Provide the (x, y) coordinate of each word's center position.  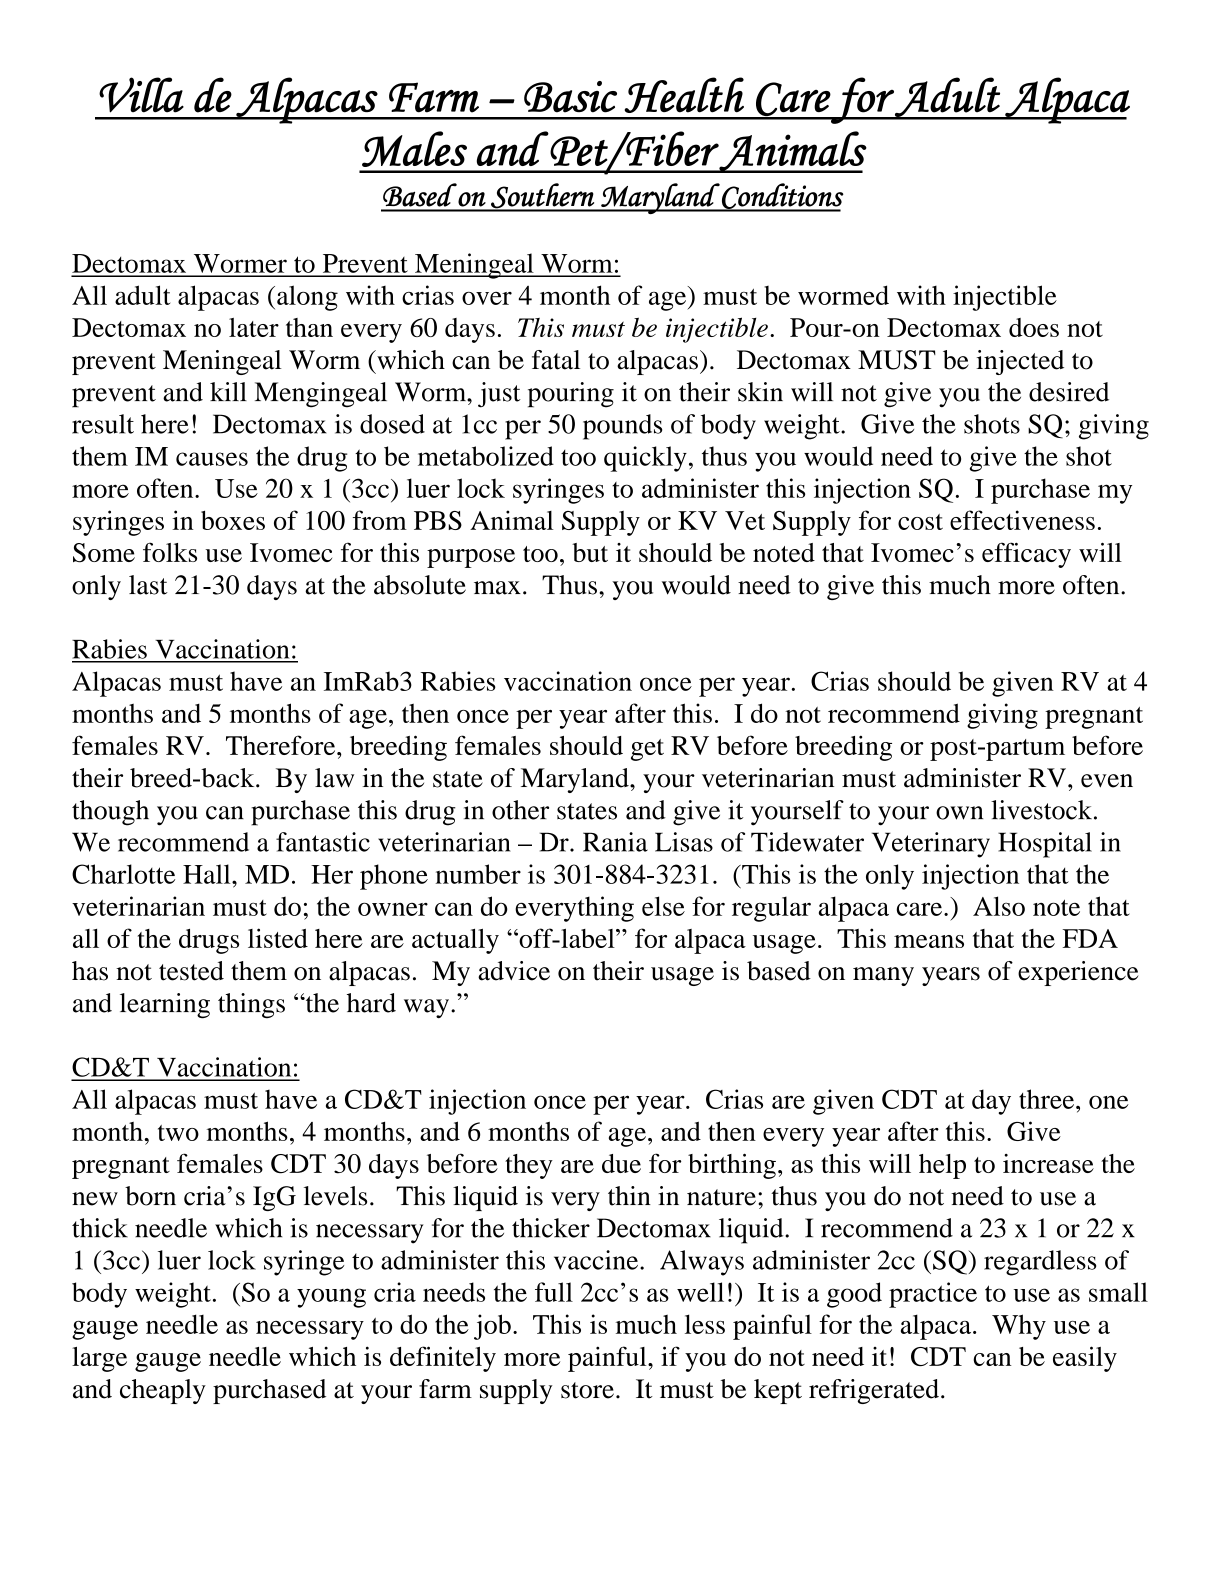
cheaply (163, 1391)
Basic (570, 97)
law (334, 778)
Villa (141, 95)
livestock (1041, 810)
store (587, 1390)
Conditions (782, 197)
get (647, 750)
